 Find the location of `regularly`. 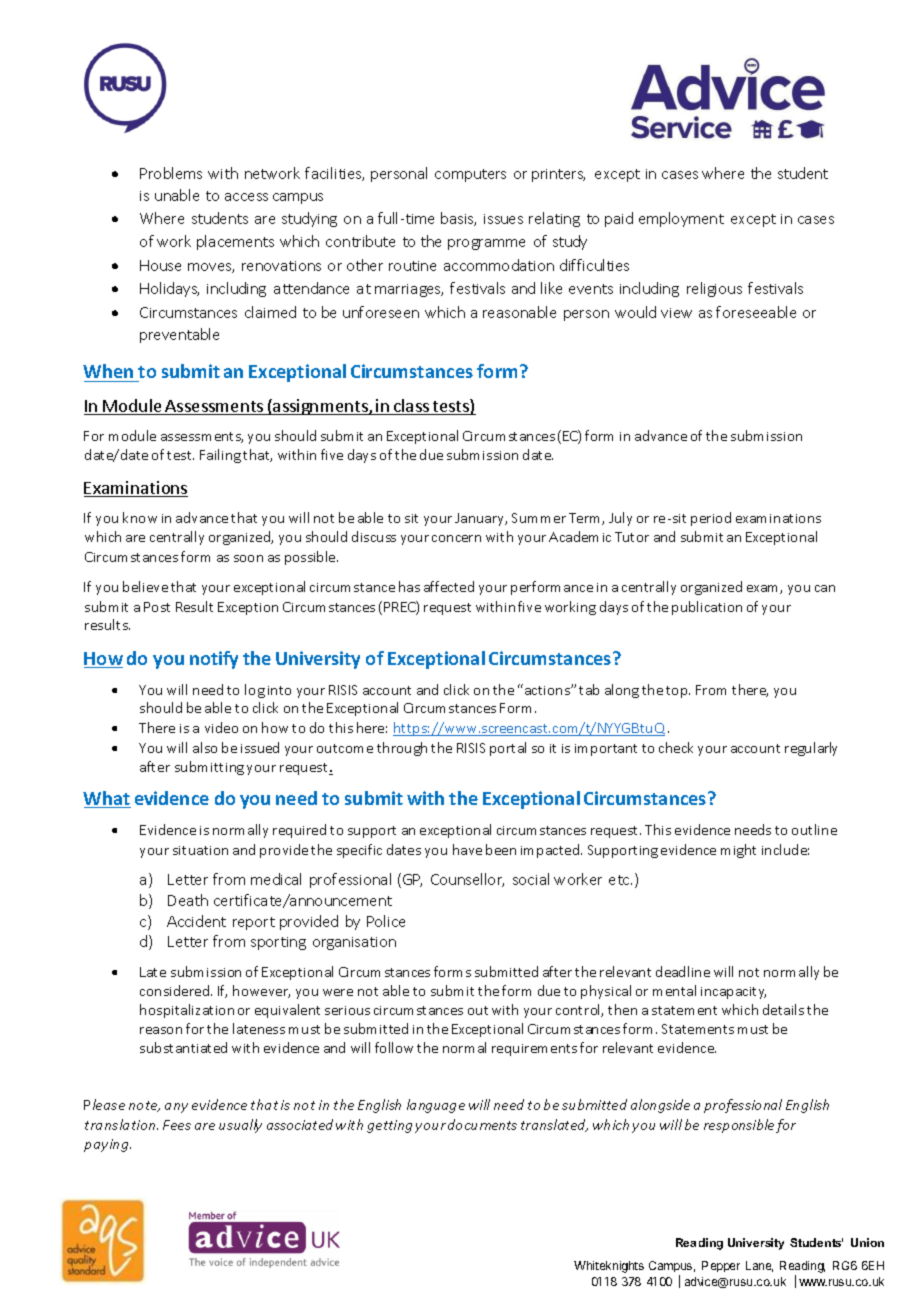

regularly is located at coordinates (811, 749).
